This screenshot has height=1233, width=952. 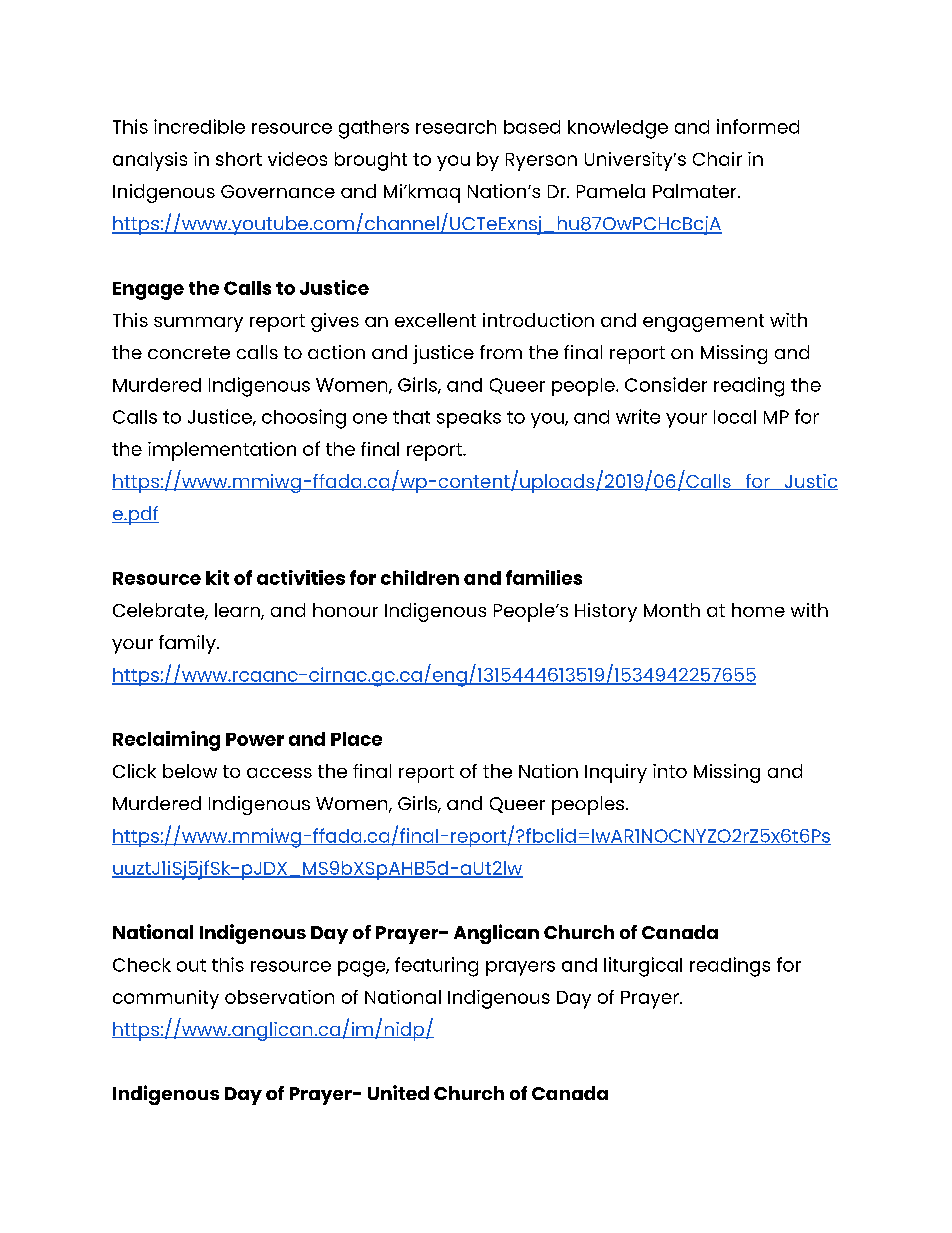 What do you see at coordinates (239, 159) in the screenshot?
I see `short` at bounding box center [239, 159].
